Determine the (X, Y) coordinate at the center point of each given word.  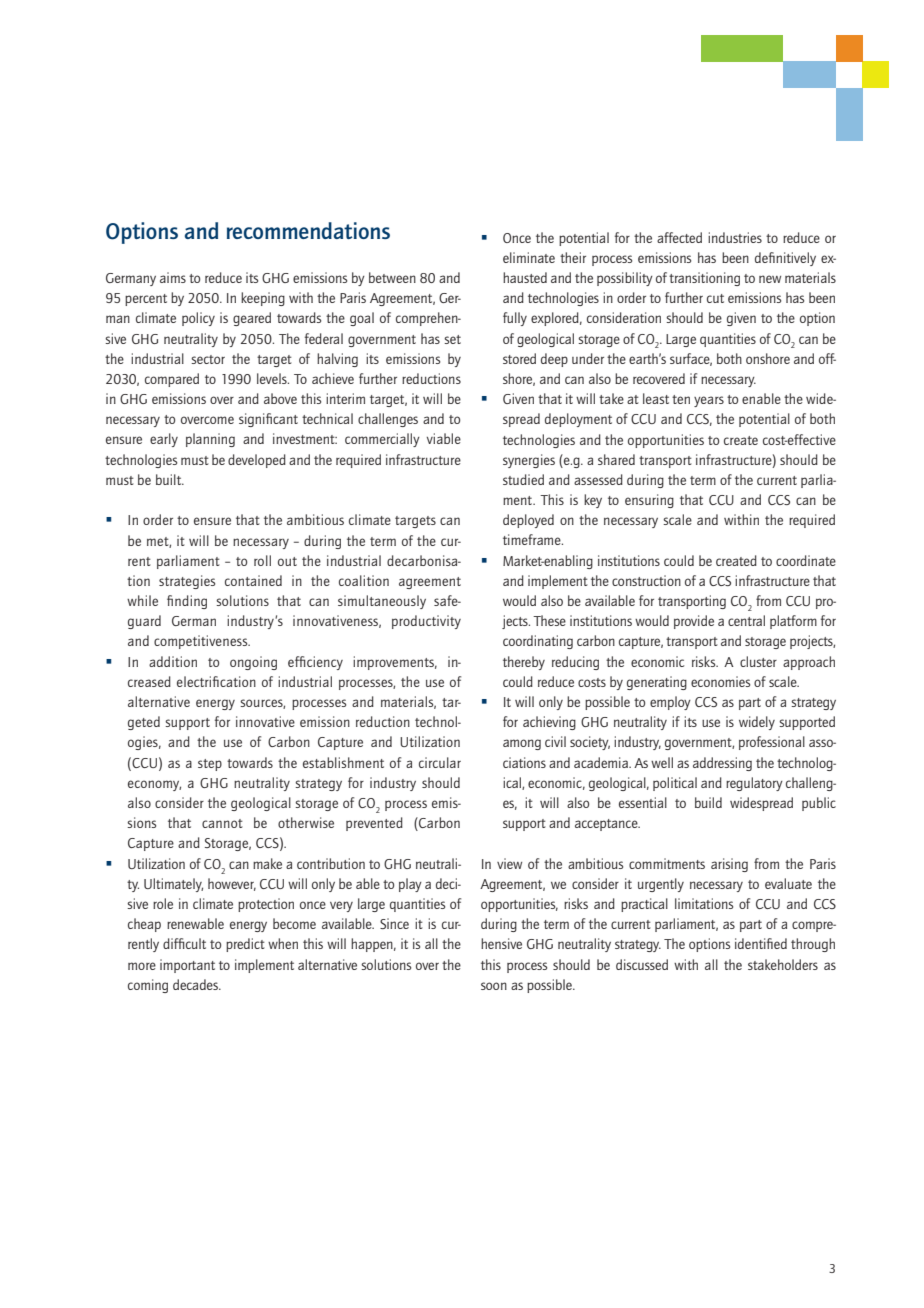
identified (761, 943)
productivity (426, 622)
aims (173, 277)
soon (494, 986)
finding (187, 602)
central (746, 620)
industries (735, 237)
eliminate (529, 257)
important (187, 966)
